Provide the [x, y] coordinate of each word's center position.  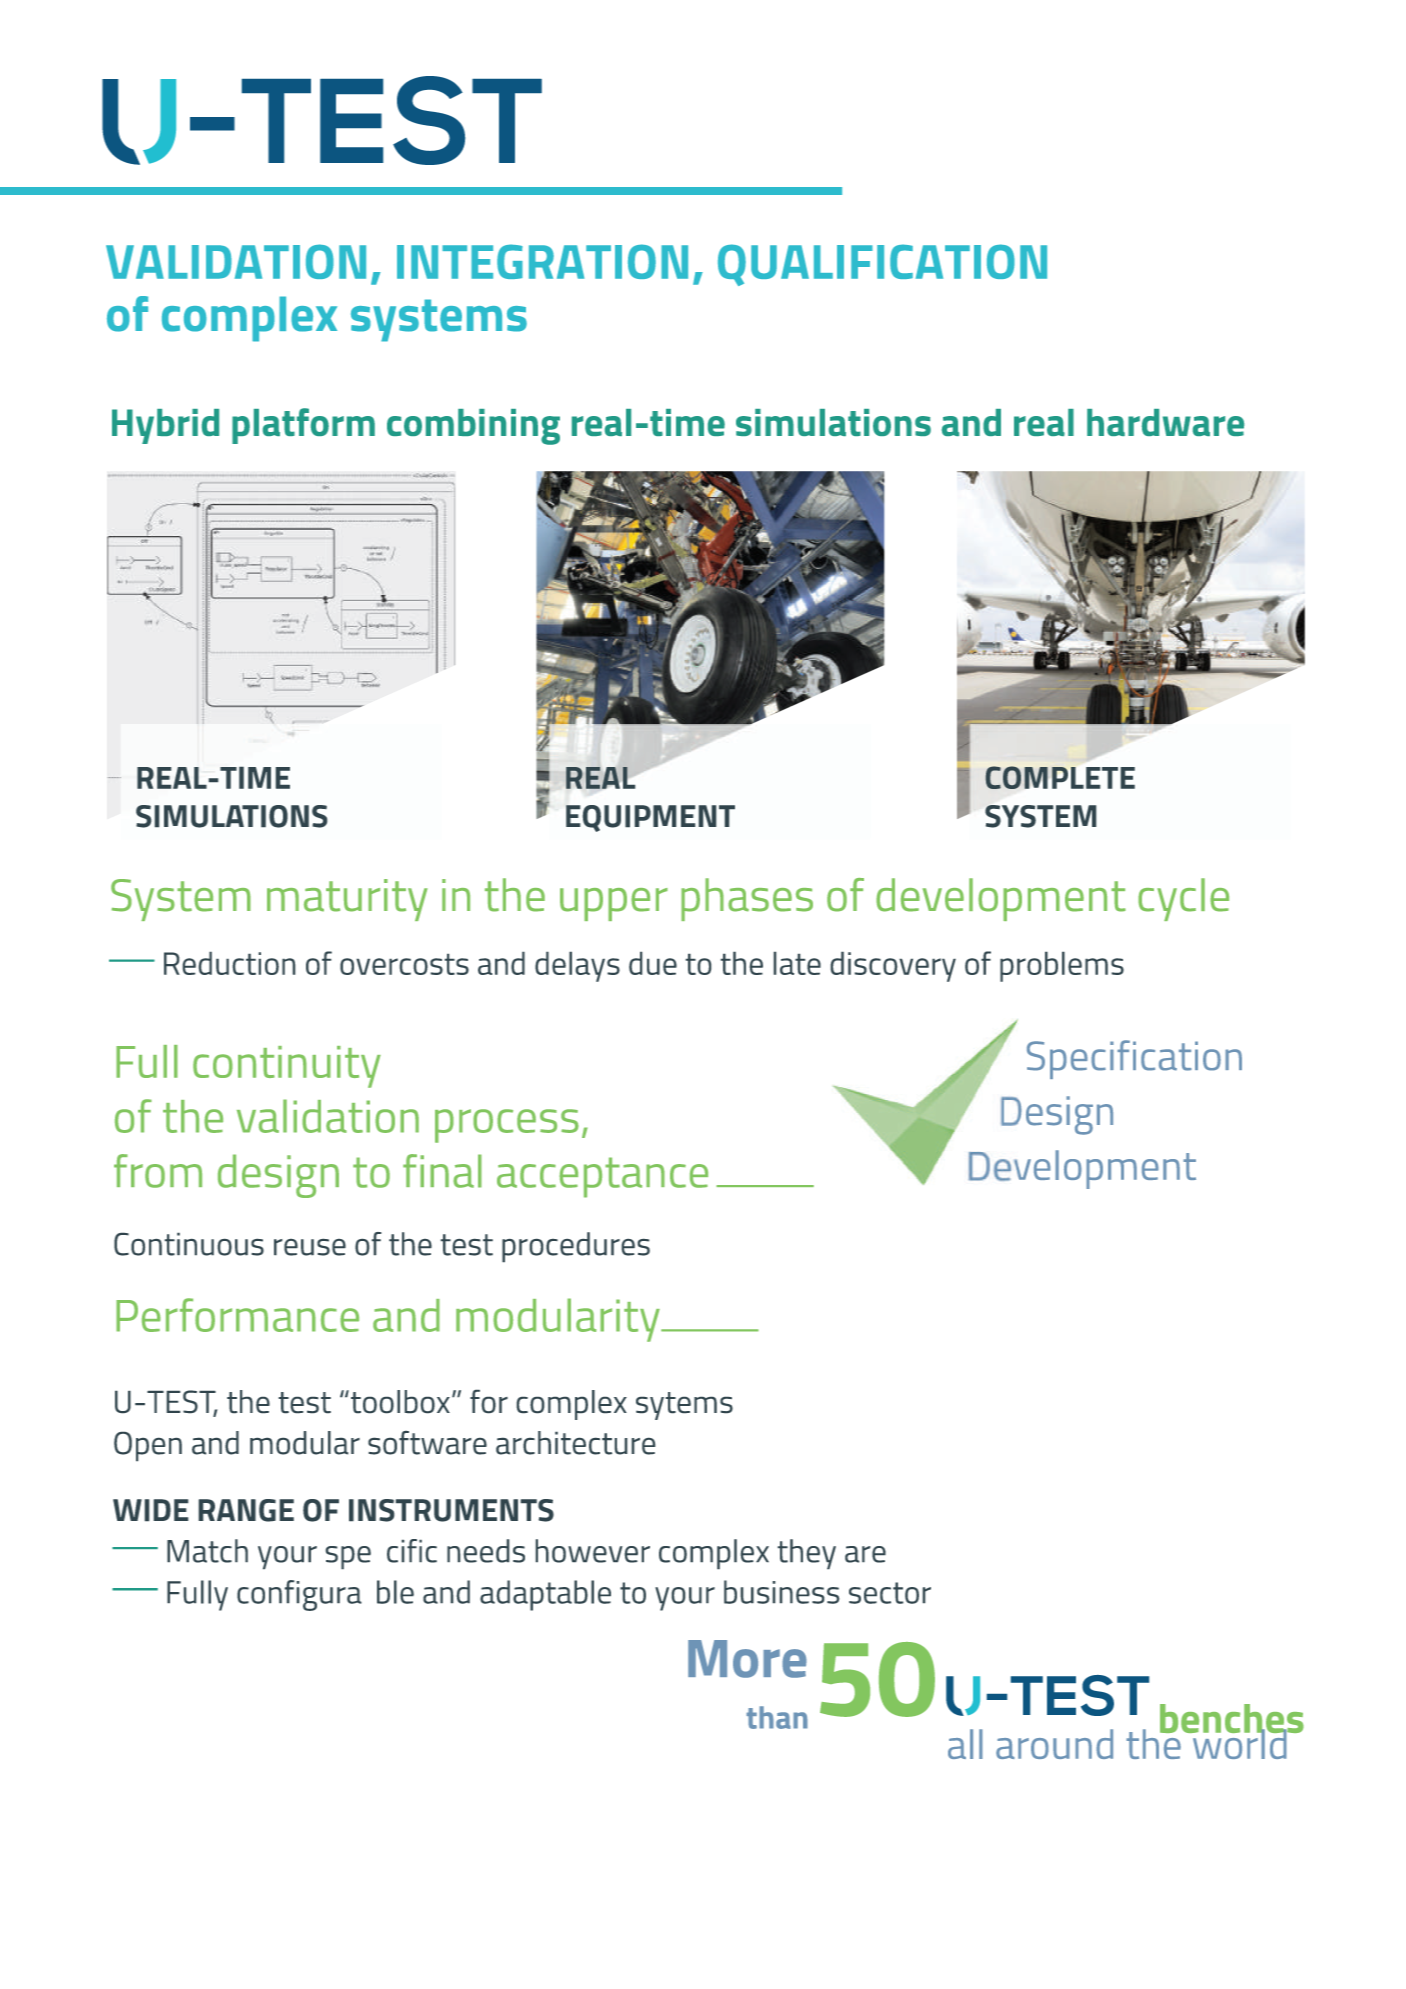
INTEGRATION [542, 261]
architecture [575, 1443]
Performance [237, 1315]
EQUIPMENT [650, 818]
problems [1062, 967]
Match [207, 1551]
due [653, 963]
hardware [1165, 422]
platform [303, 426]
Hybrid [165, 426]
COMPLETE [1060, 777]
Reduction [229, 963]
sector [890, 1593]
